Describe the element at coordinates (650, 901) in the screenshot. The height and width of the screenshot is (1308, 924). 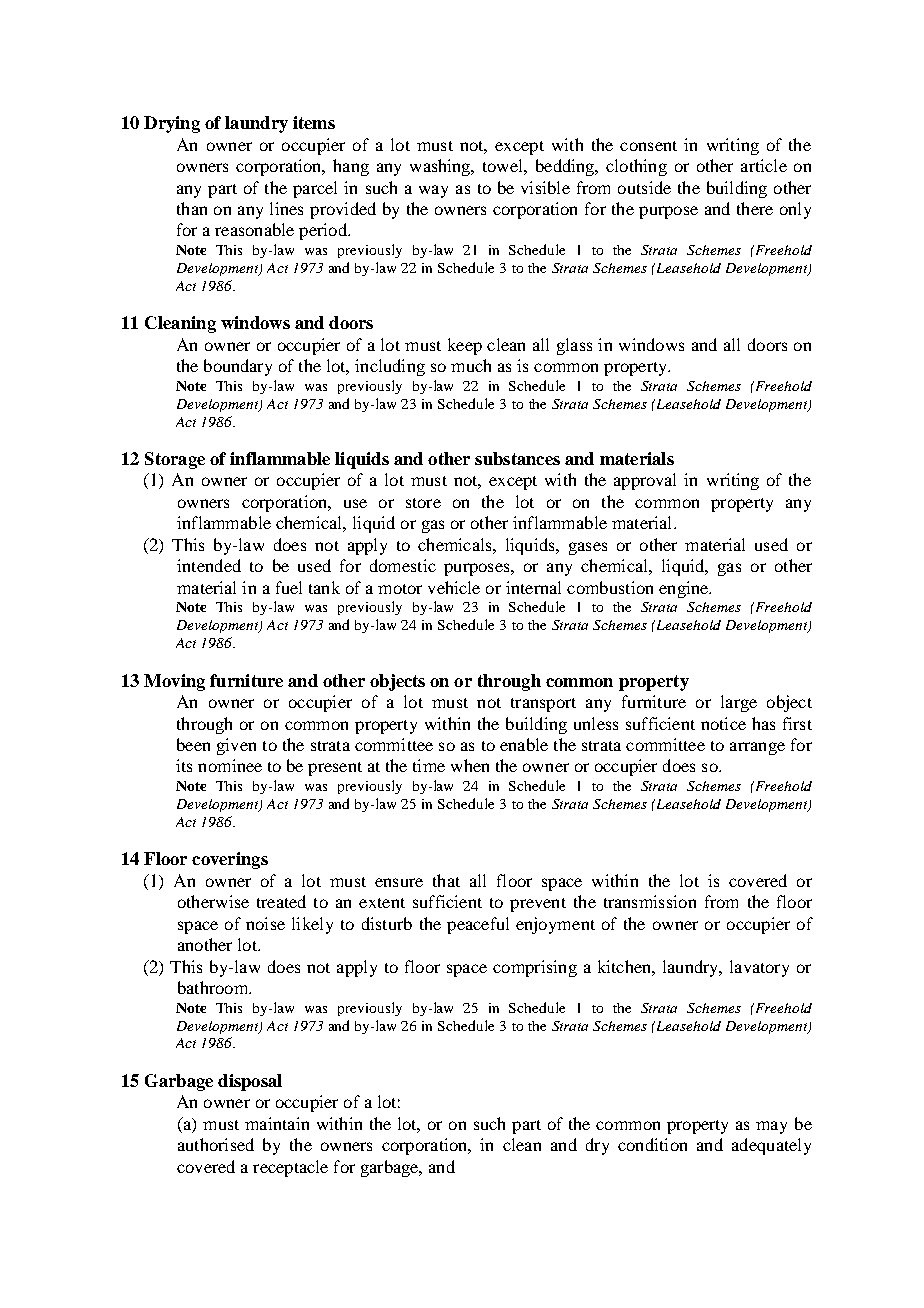
I see `transmission` at that location.
